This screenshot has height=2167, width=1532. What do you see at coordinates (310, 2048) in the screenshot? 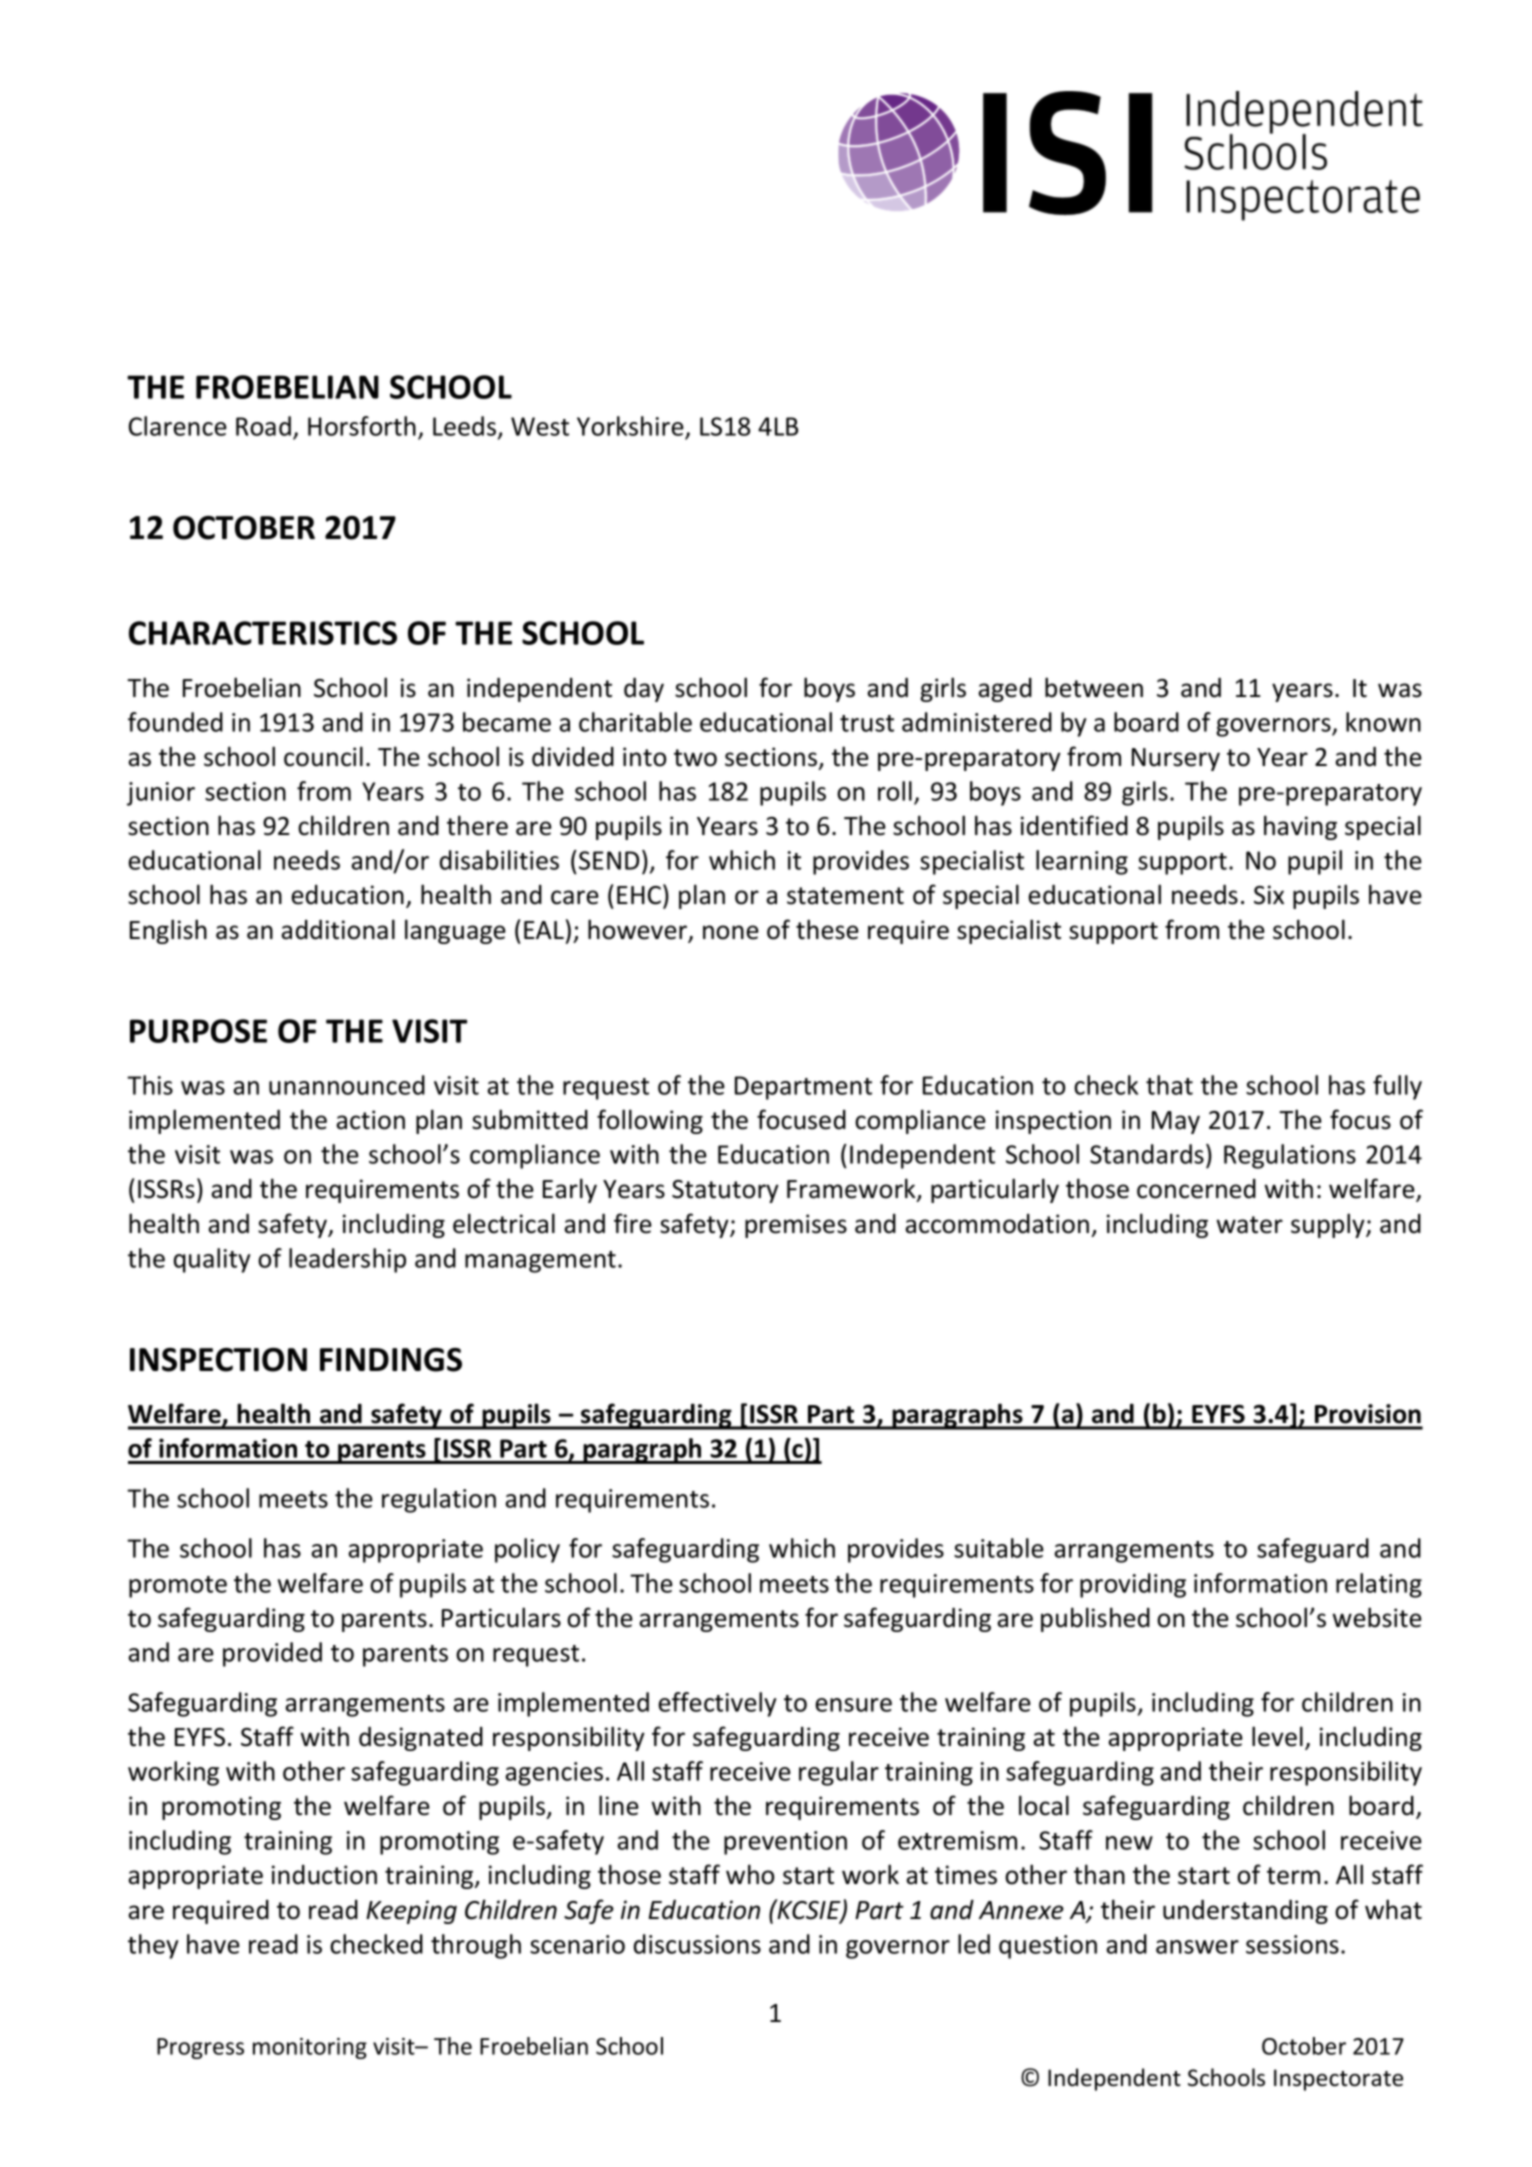
I see `monitoring` at bounding box center [310, 2048].
